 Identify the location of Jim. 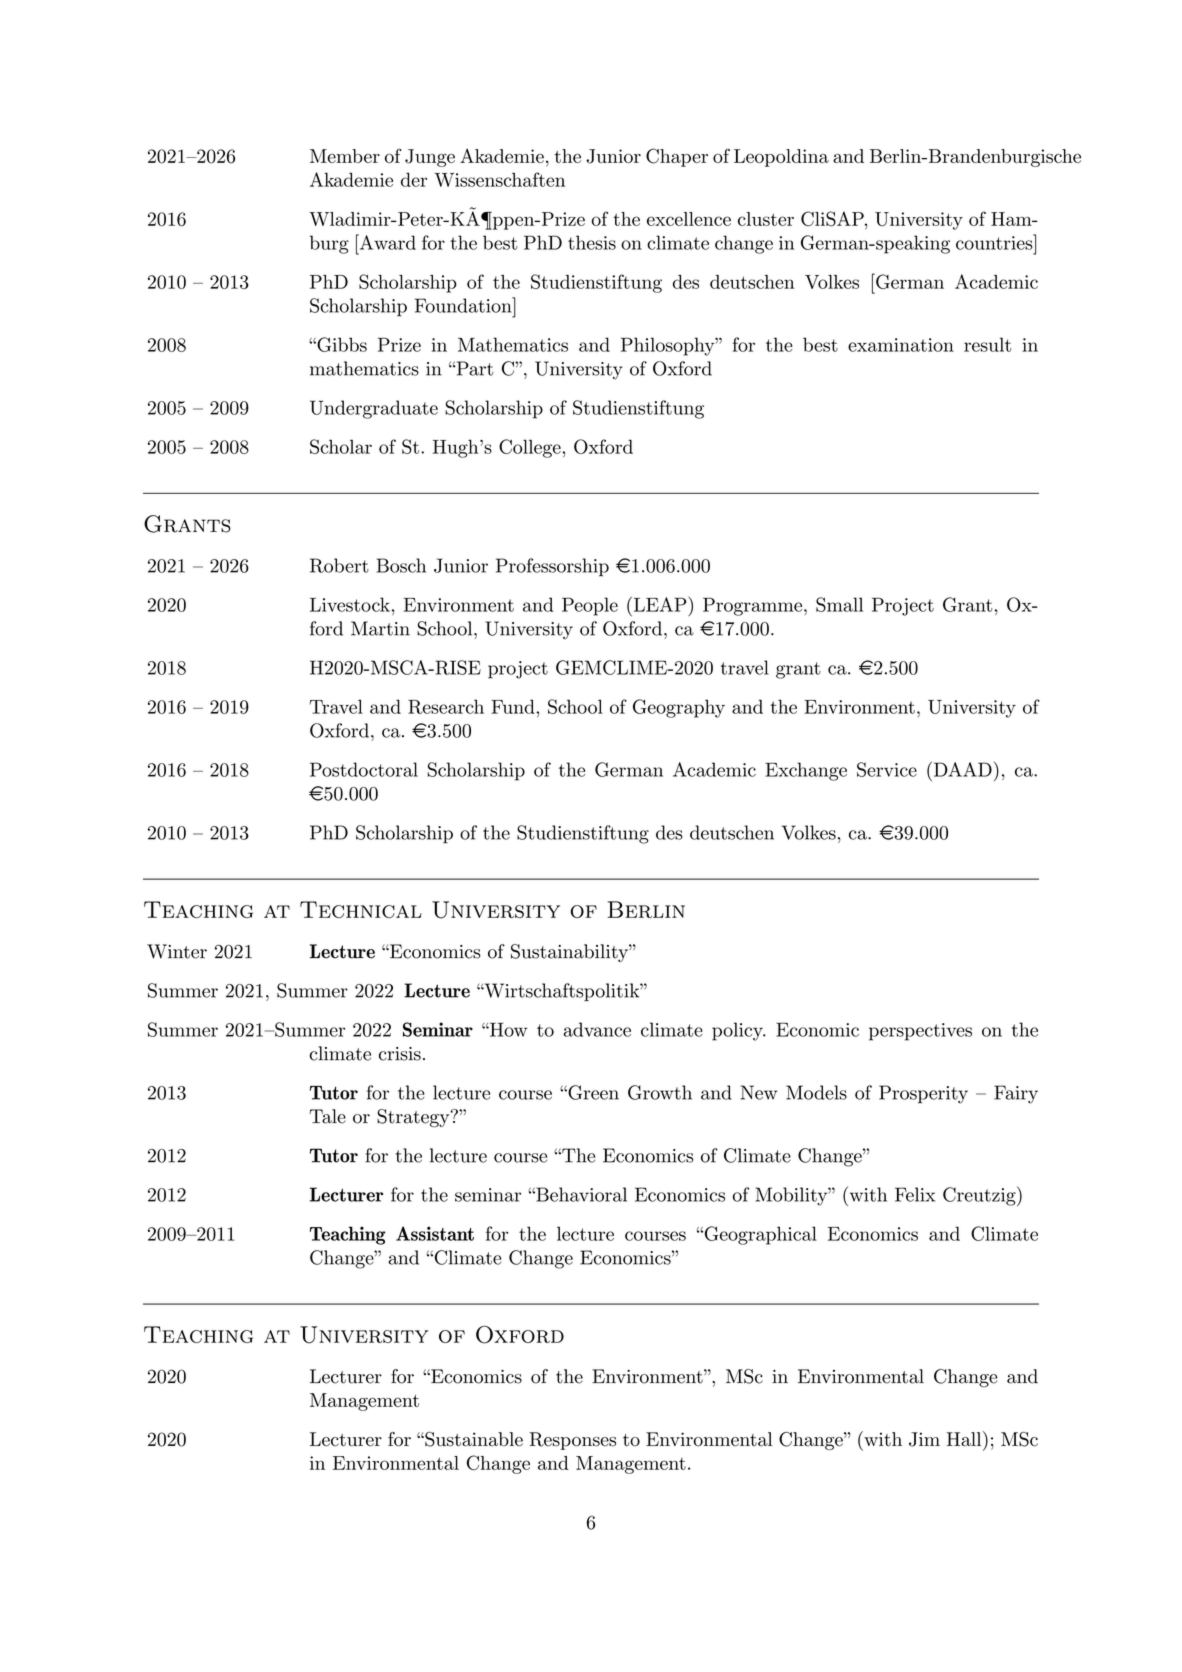
(924, 1439).
